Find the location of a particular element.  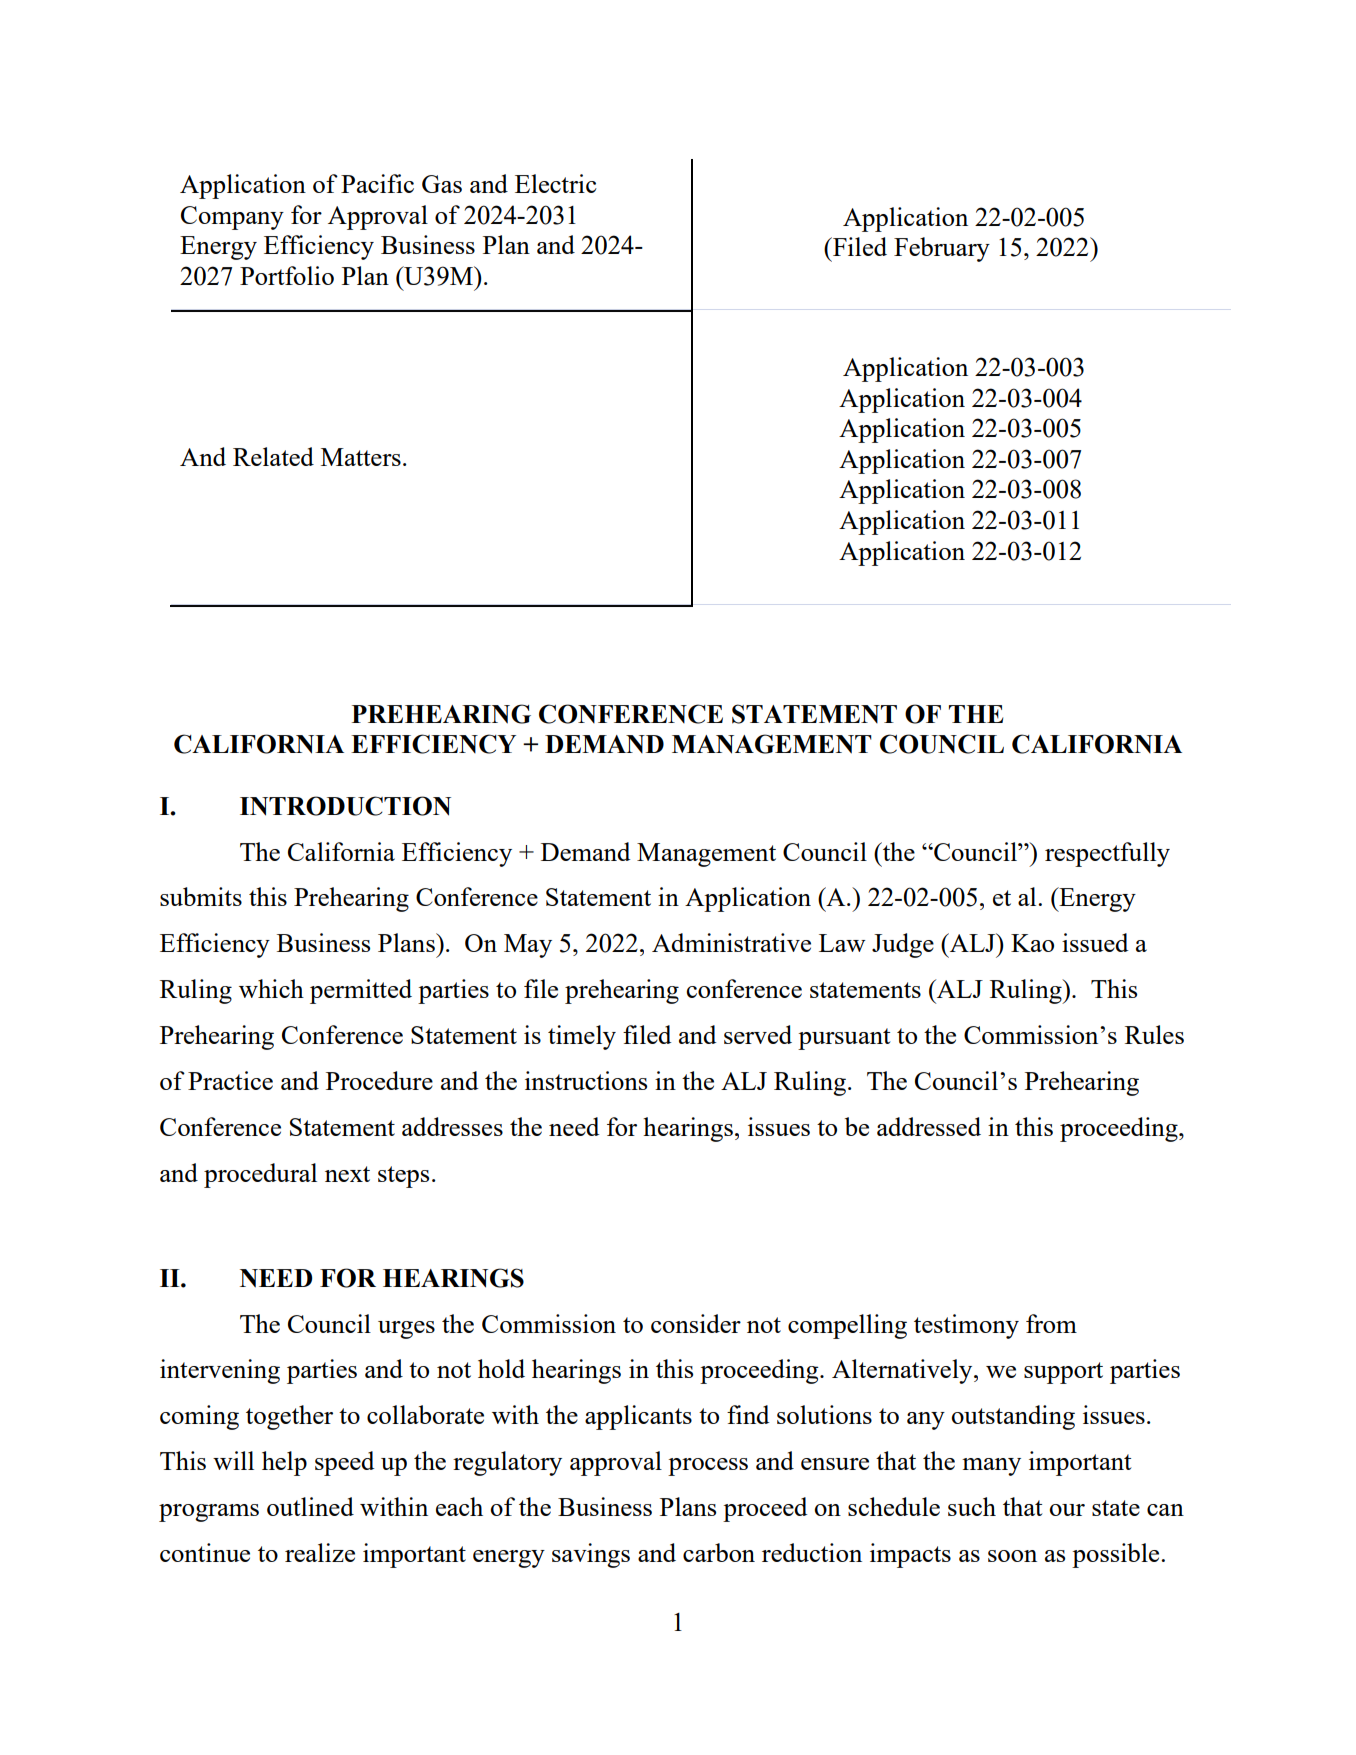

INTRODUCTION is located at coordinates (345, 806).
